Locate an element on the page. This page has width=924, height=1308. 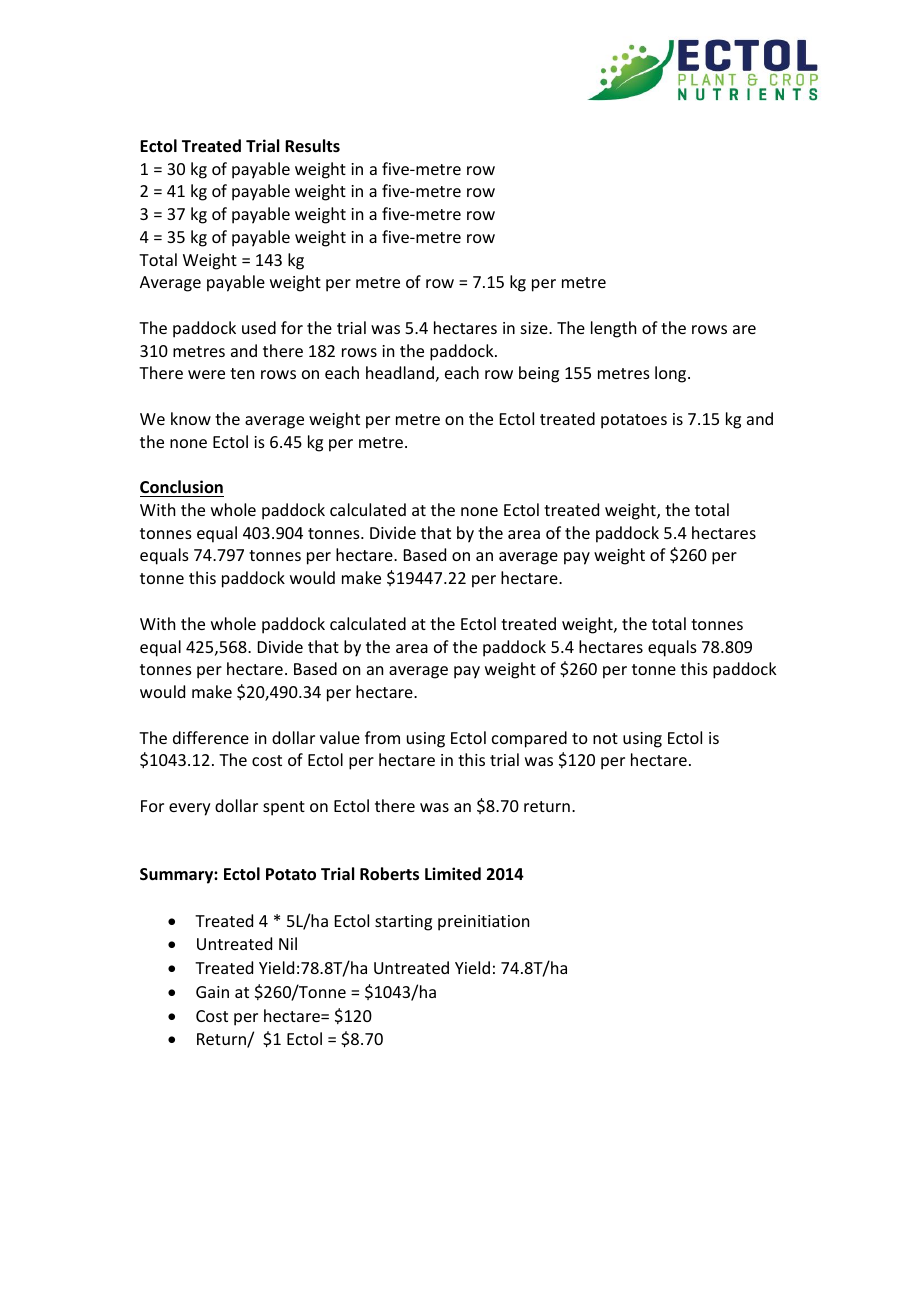
starting is located at coordinates (403, 923).
